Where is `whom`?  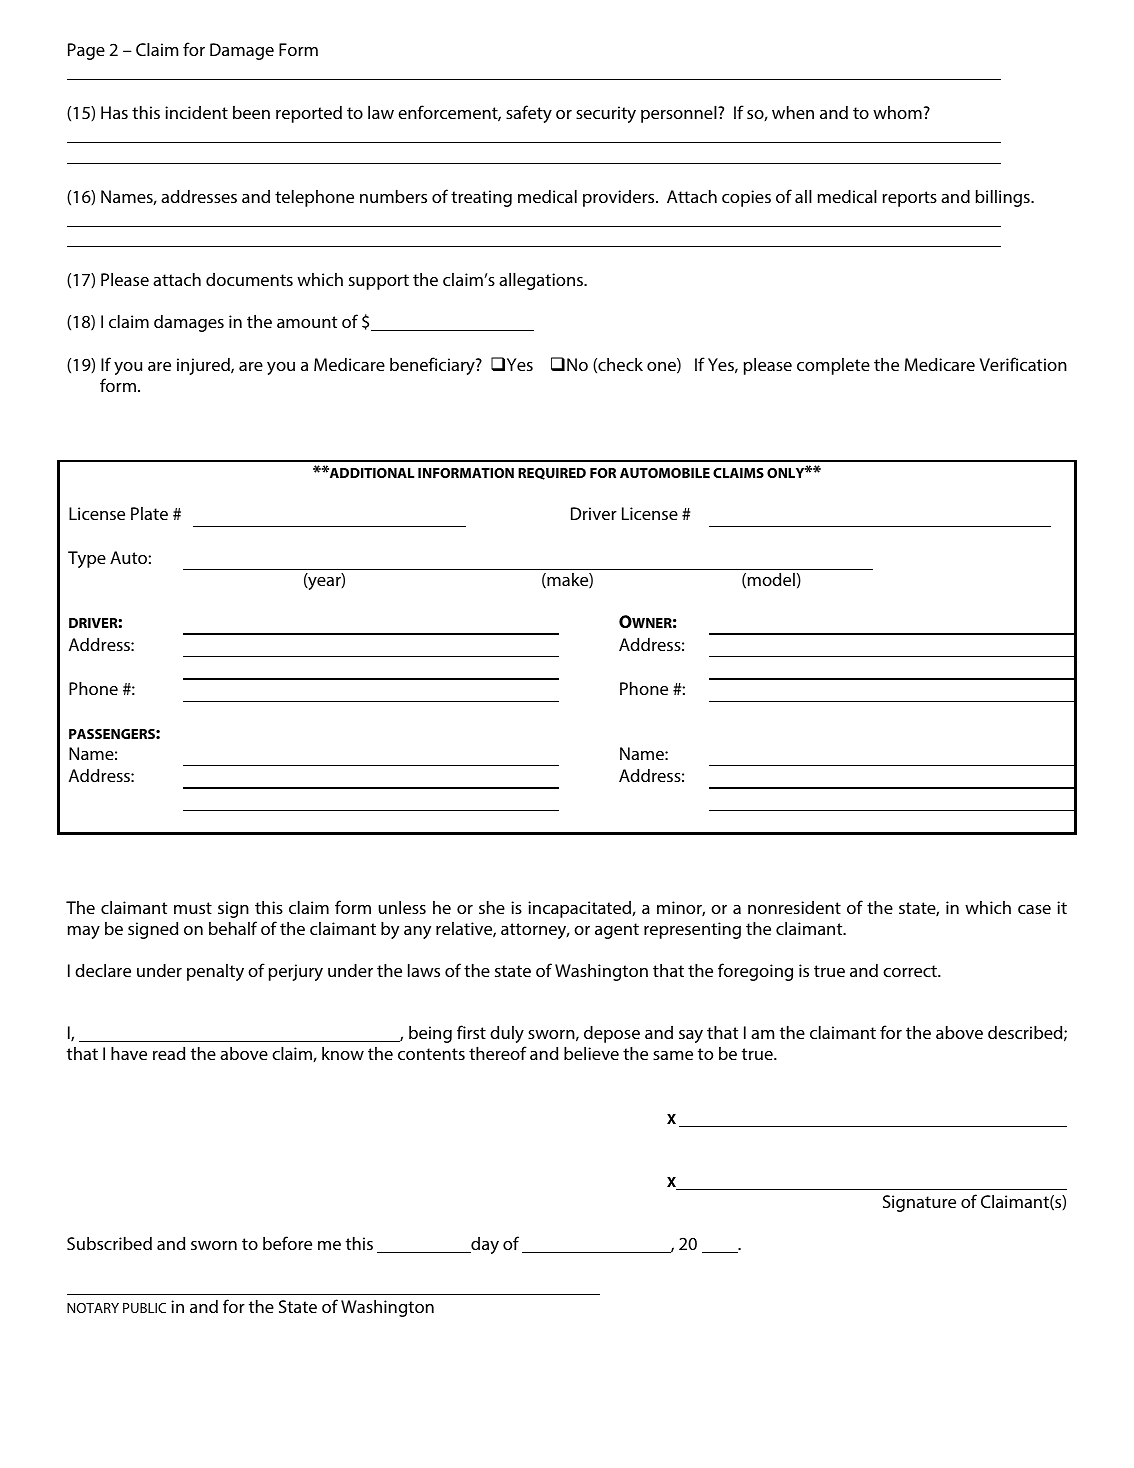
whom is located at coordinates (897, 112).
